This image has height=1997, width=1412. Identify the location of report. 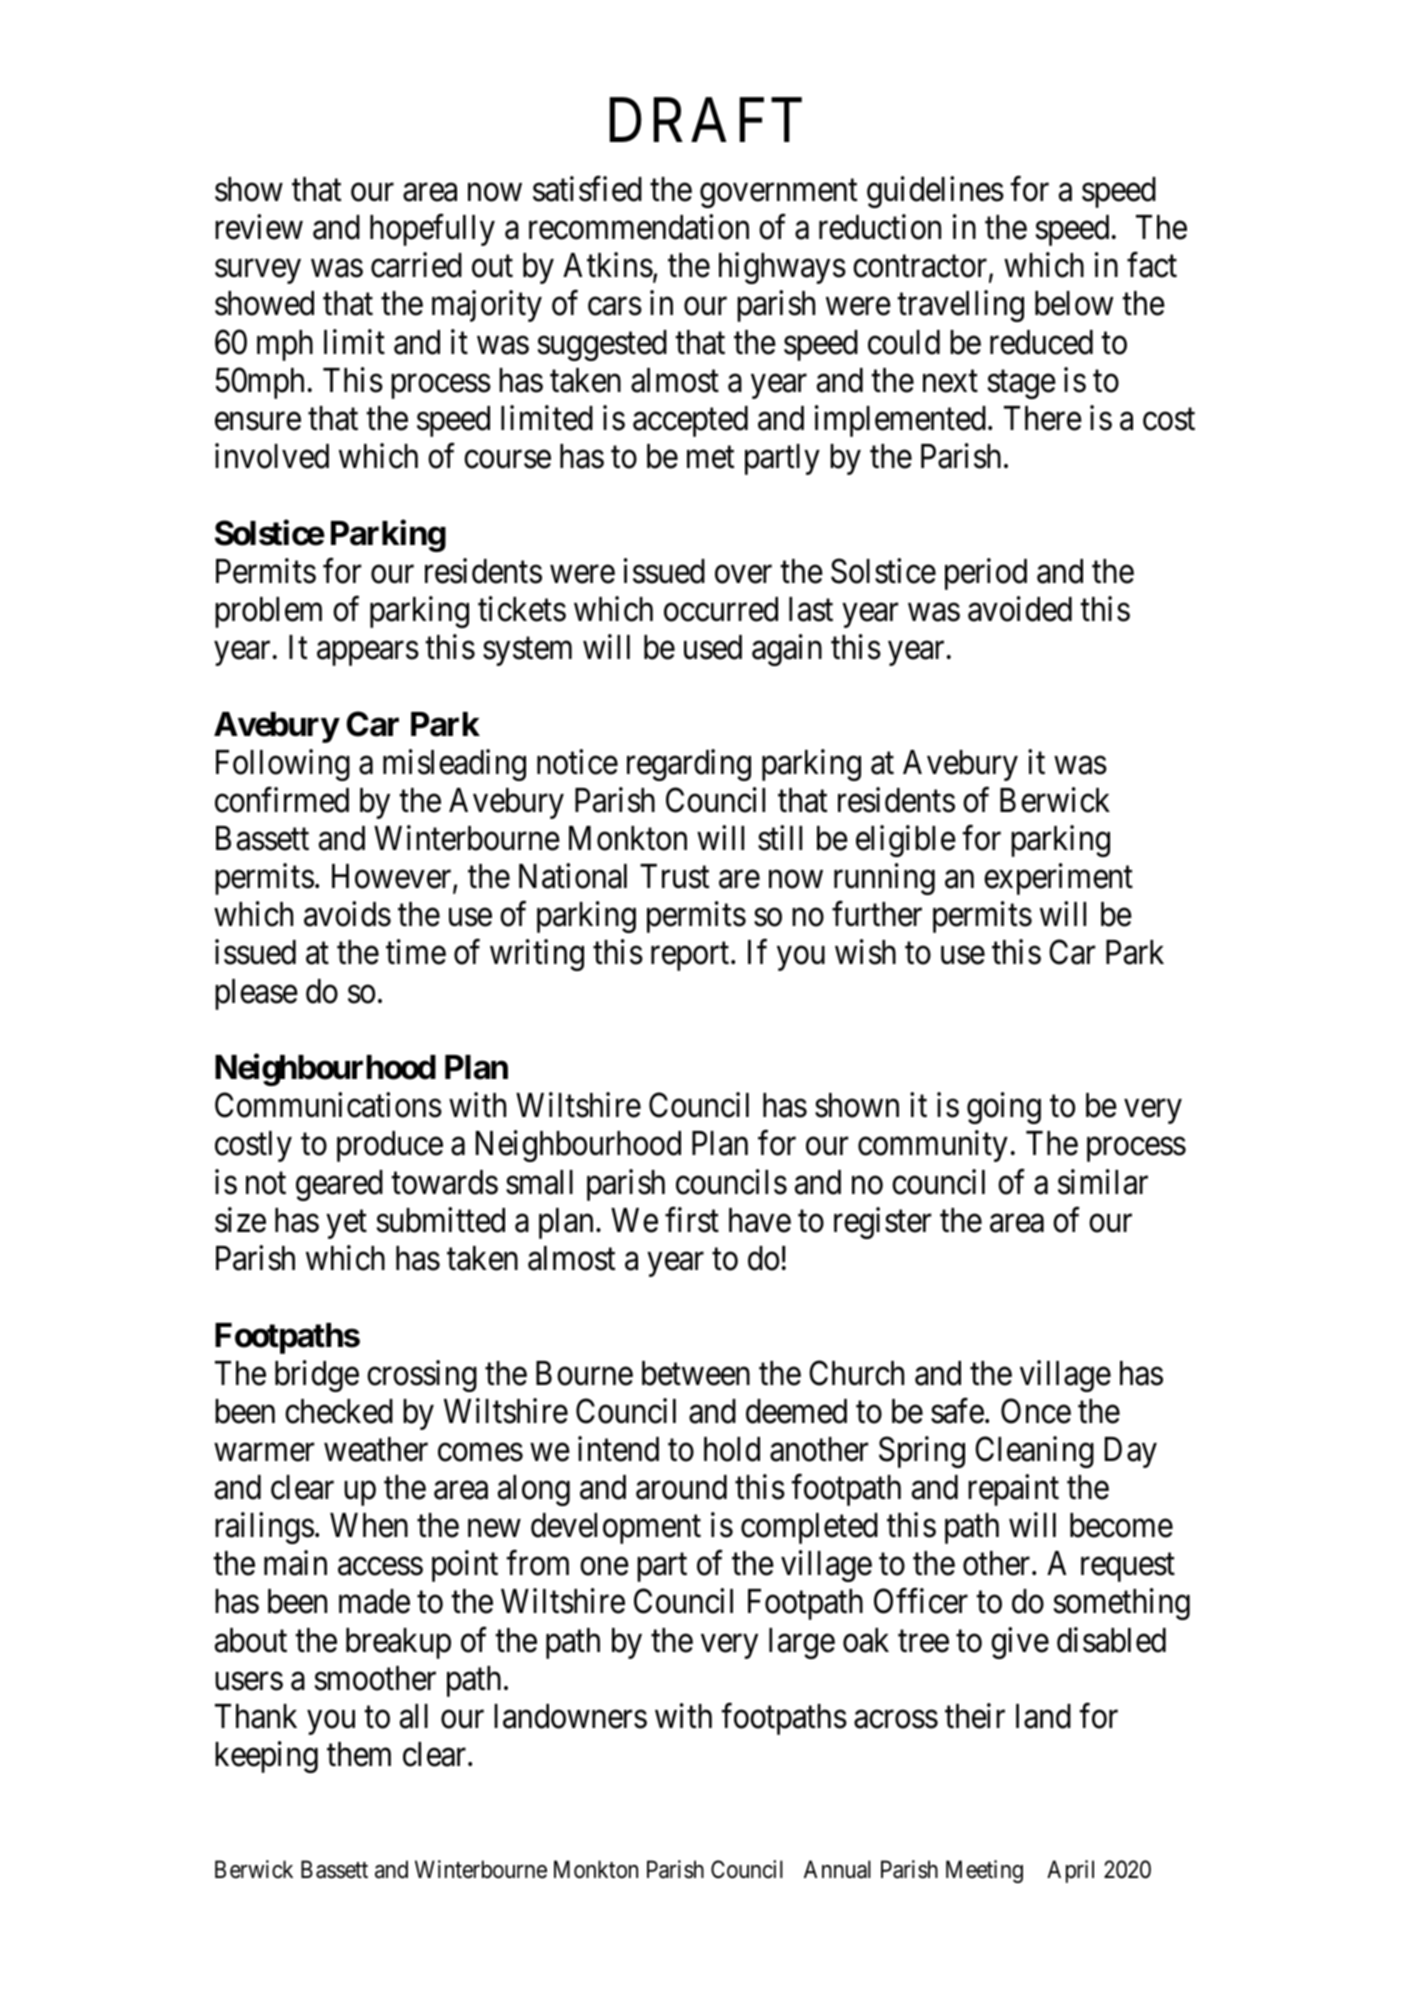
(691, 957).
